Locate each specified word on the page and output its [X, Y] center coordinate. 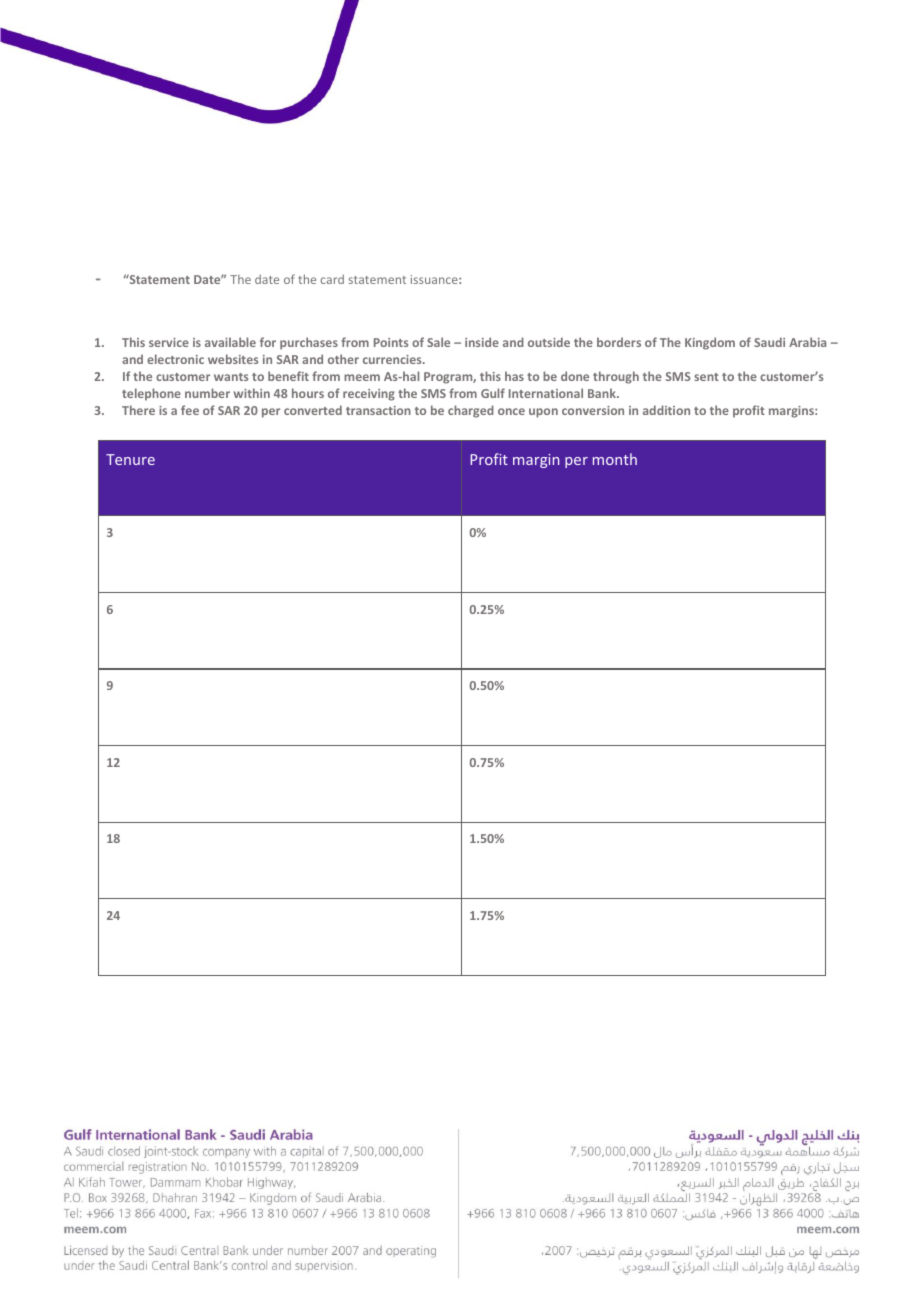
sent [706, 377]
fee [190, 410]
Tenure [130, 459]
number [207, 393]
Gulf [493, 393]
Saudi [769, 342]
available [230, 342]
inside [482, 342]
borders [619, 342]
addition [666, 410]
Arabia [807, 342]
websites [233, 359]
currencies [393, 359]
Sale [438, 342]
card [332, 279]
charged [471, 411]
